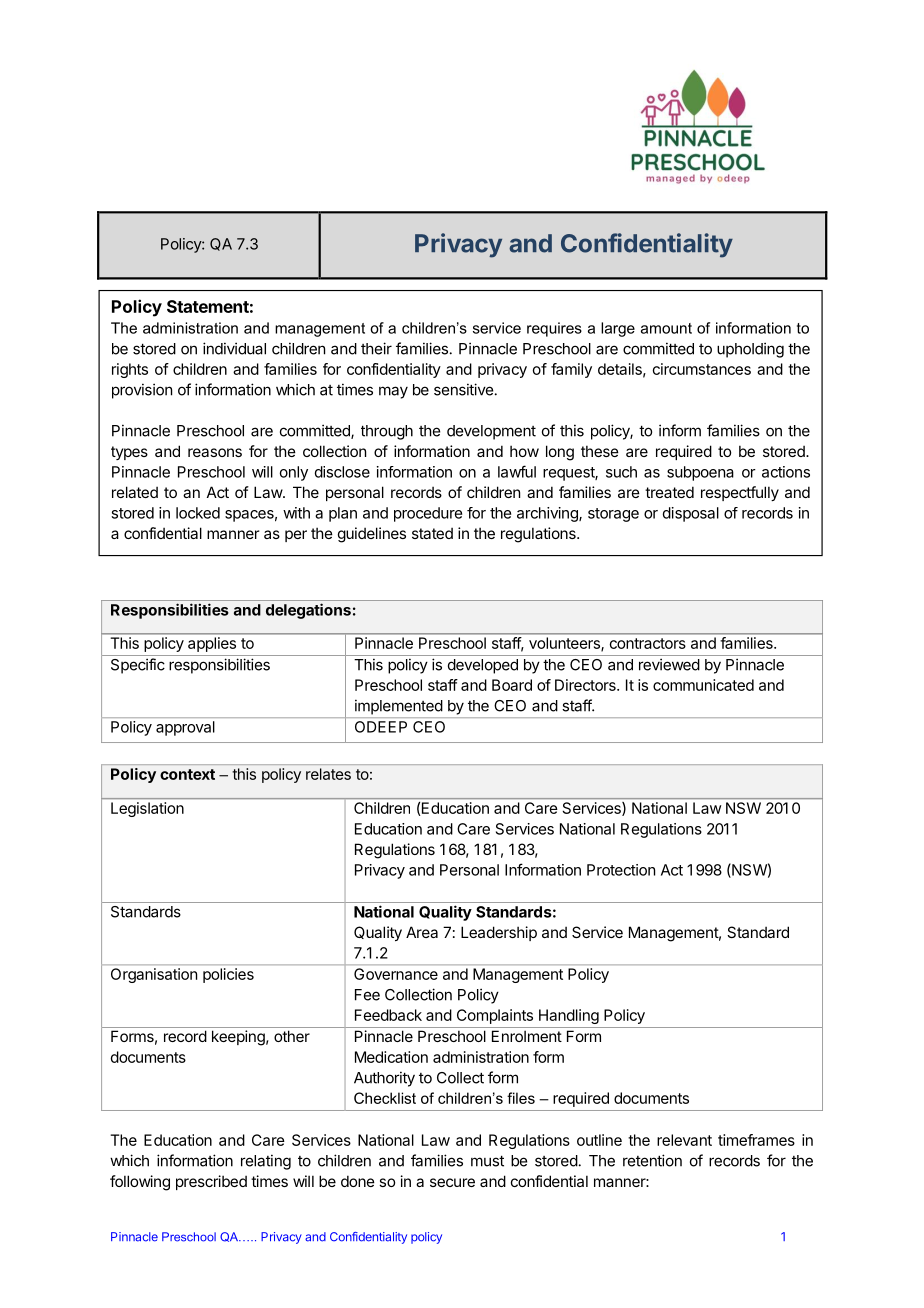 The height and width of the screenshot is (1308, 924). What do you see at coordinates (483, 666) in the screenshot?
I see `developed` at bounding box center [483, 666].
